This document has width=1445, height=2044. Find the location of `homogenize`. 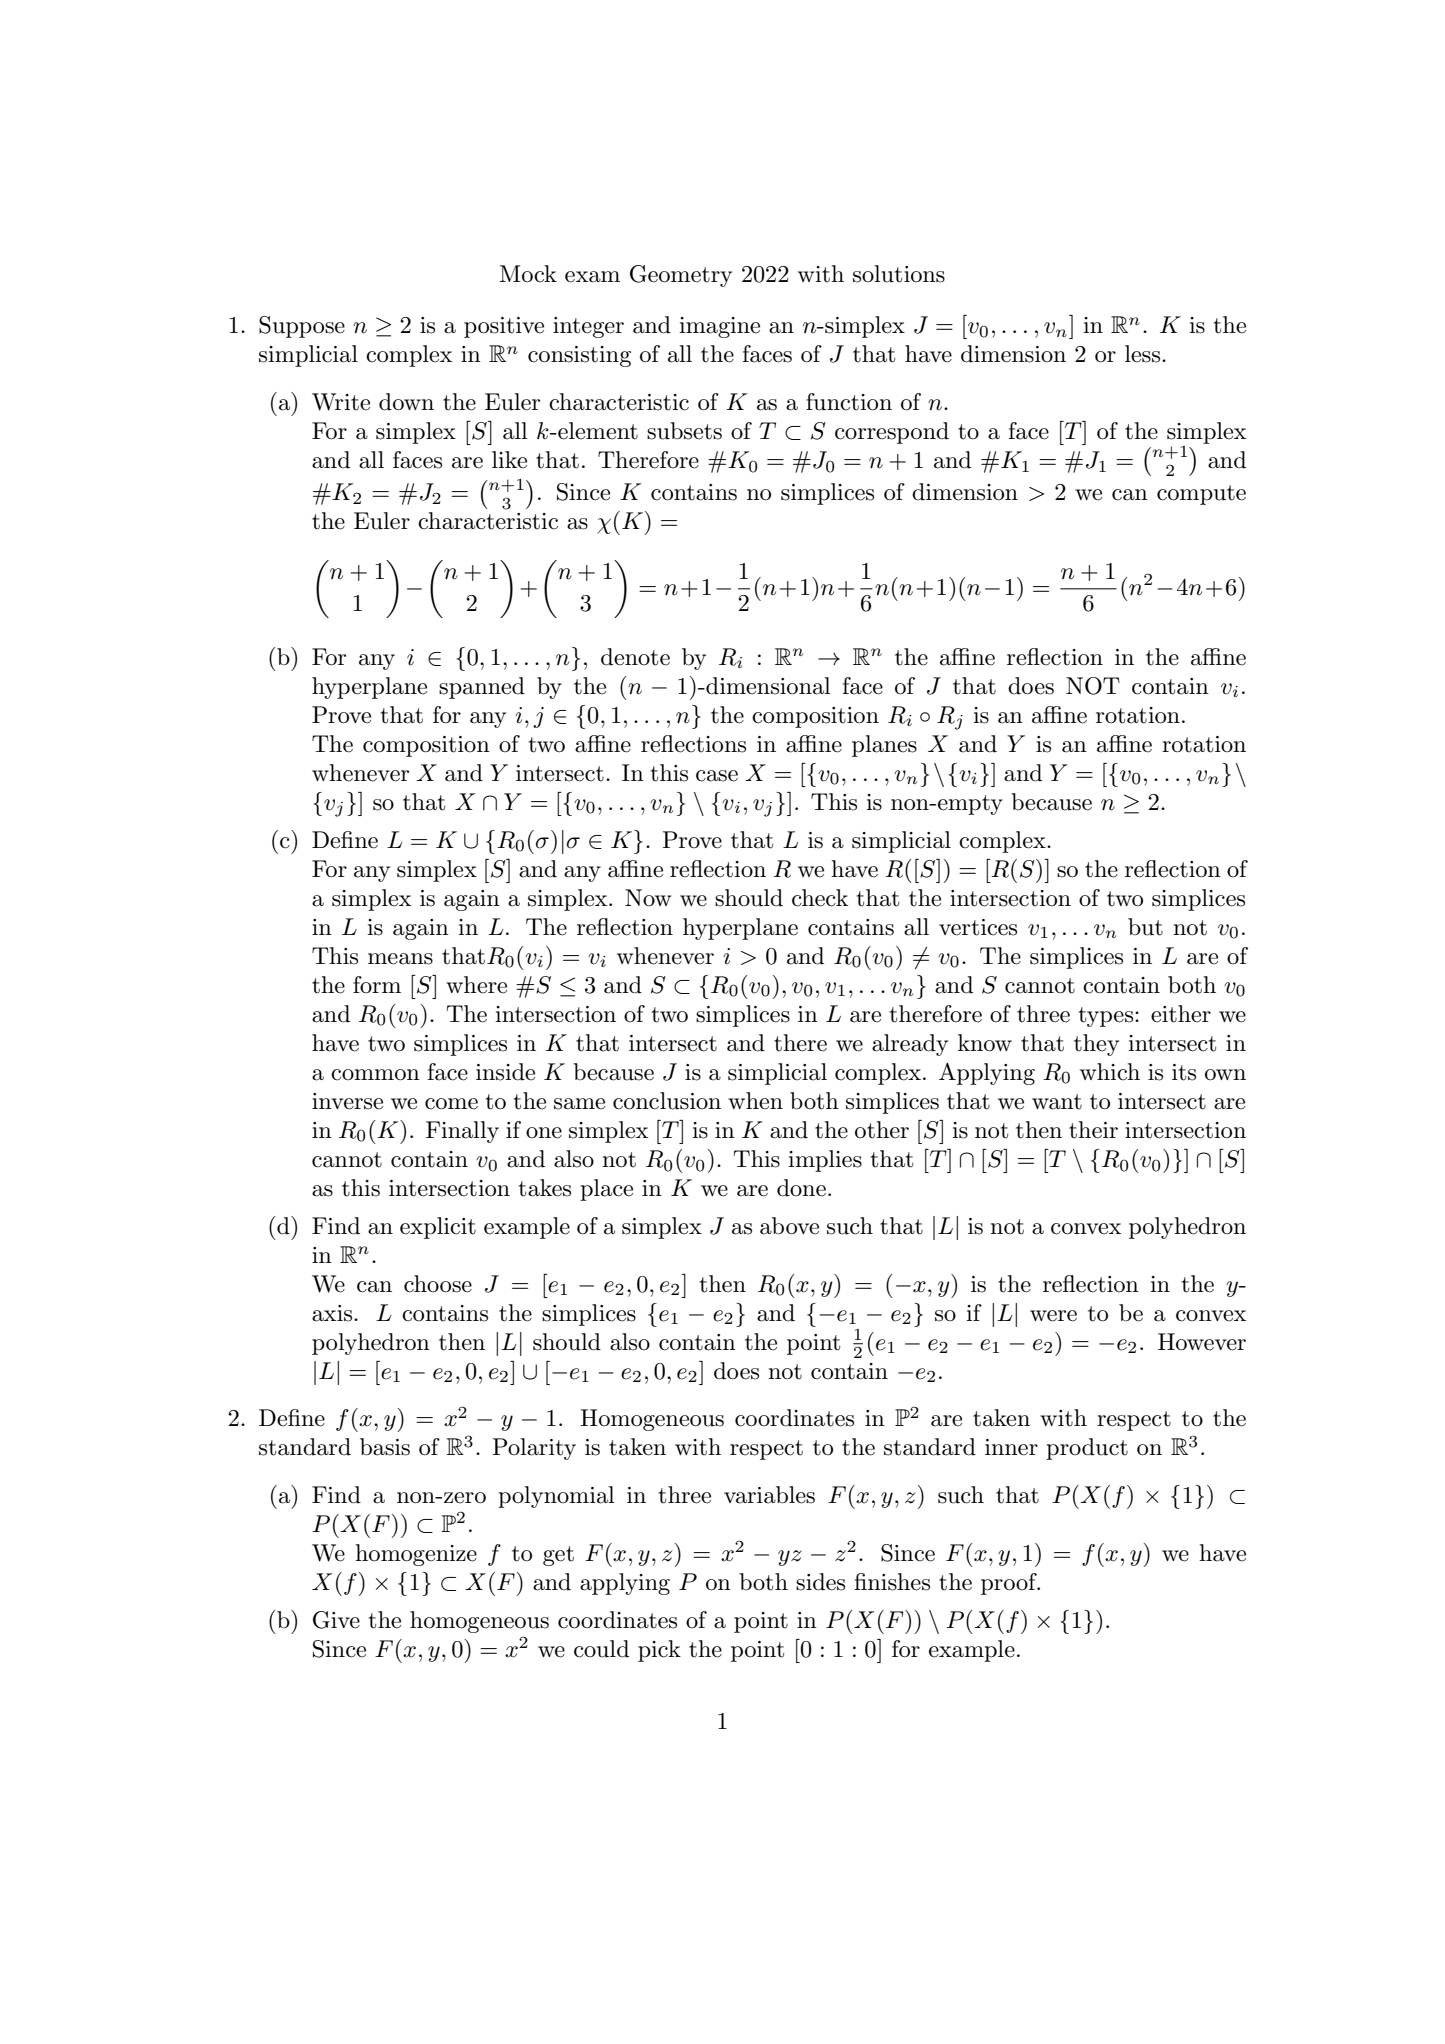

homogenize is located at coordinates (416, 1555).
